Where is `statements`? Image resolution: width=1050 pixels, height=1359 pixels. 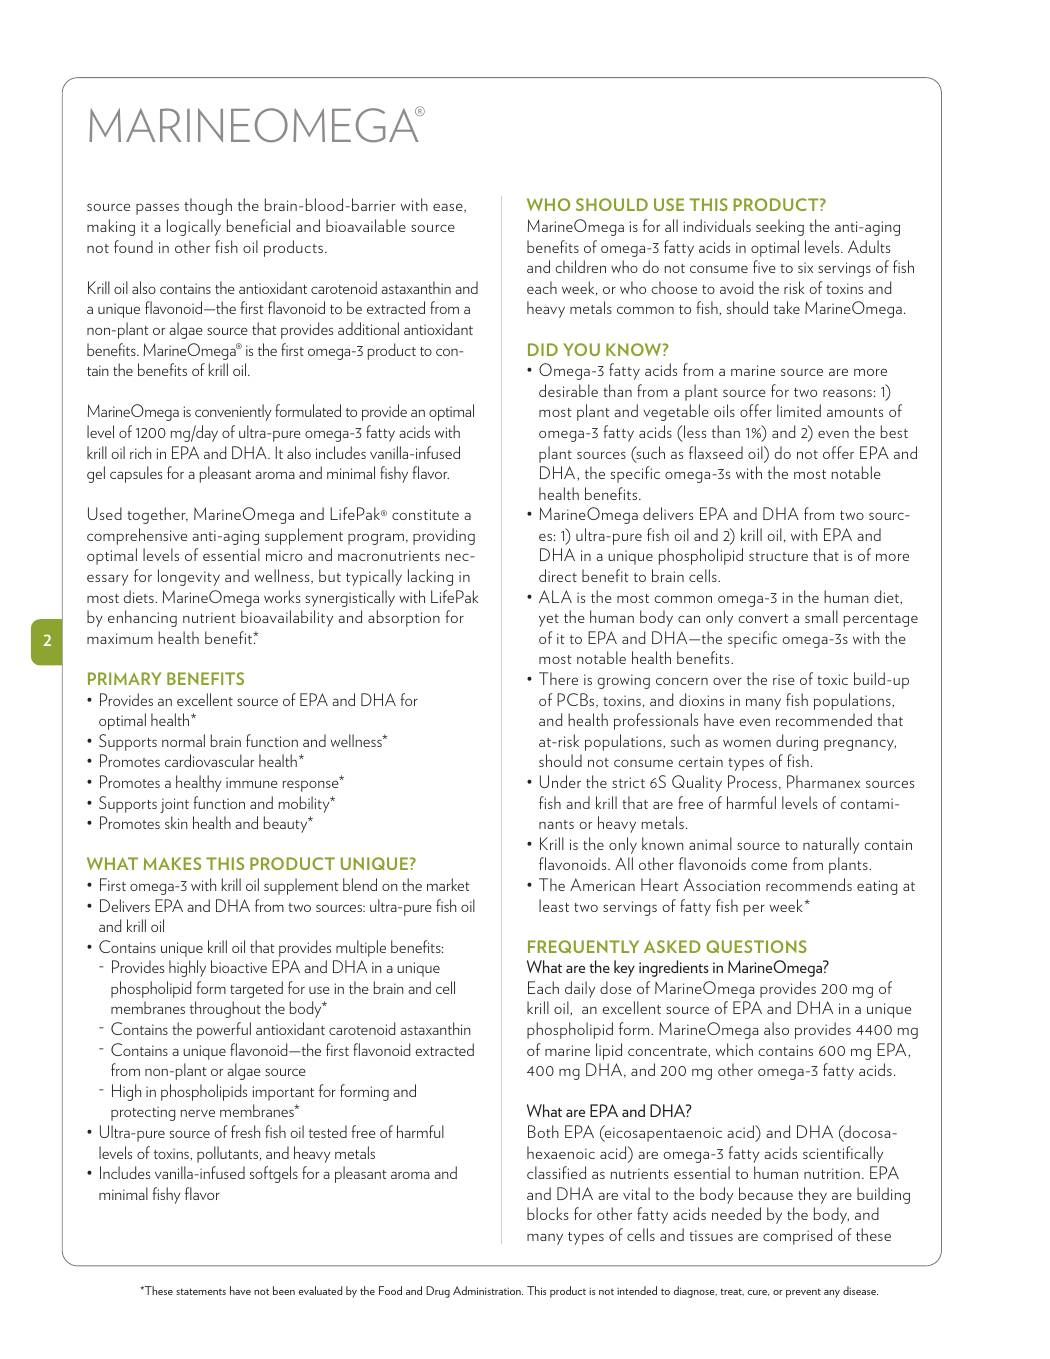
statements is located at coordinates (201, 1291).
